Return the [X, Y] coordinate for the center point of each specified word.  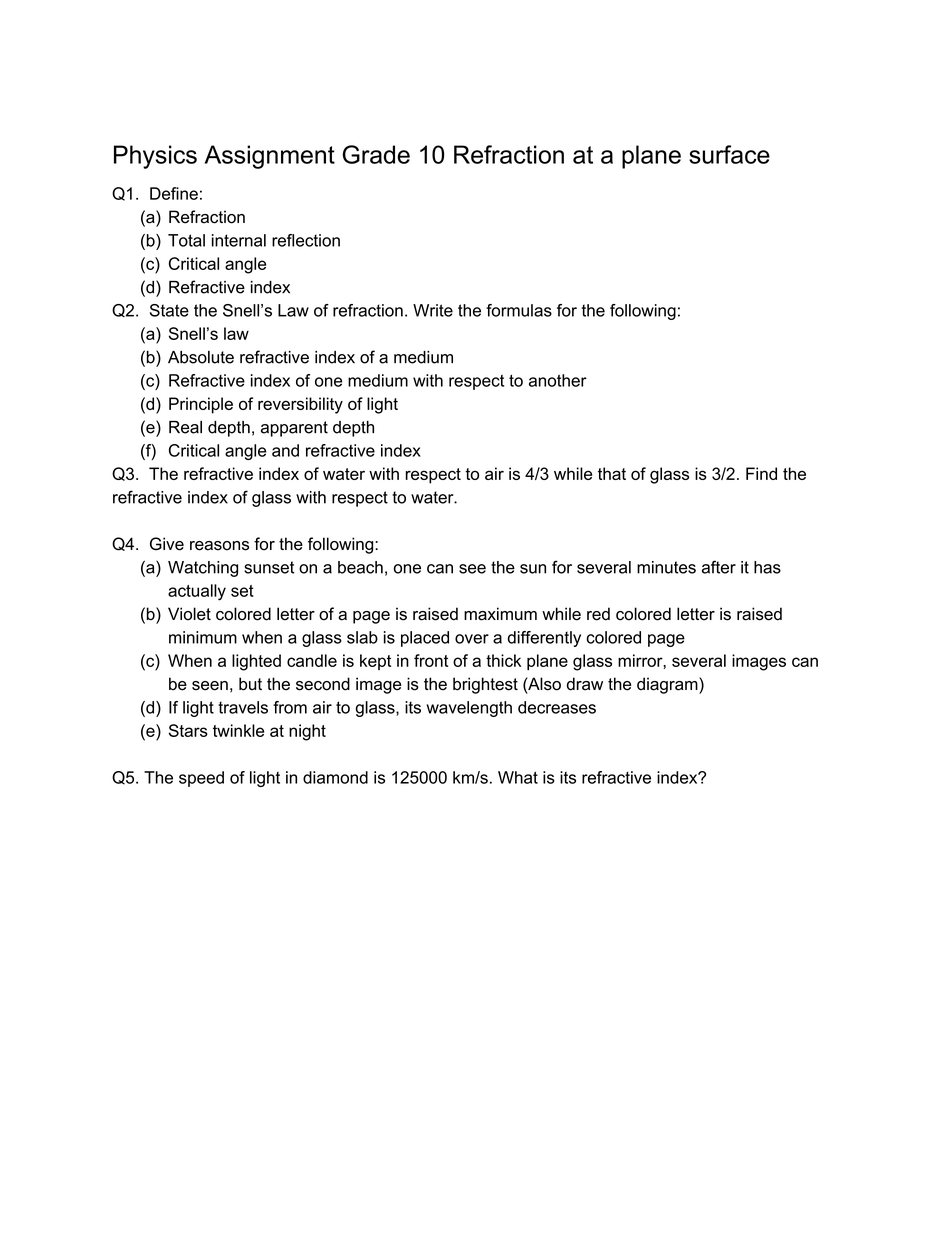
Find [761, 473]
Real [185, 427]
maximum [500, 614]
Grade [376, 154]
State [169, 310]
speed [201, 779]
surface [729, 154]
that [612, 473]
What [518, 777]
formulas [519, 310]
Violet [189, 614]
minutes [666, 567]
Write [433, 310]
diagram [668, 685]
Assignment [270, 157]
